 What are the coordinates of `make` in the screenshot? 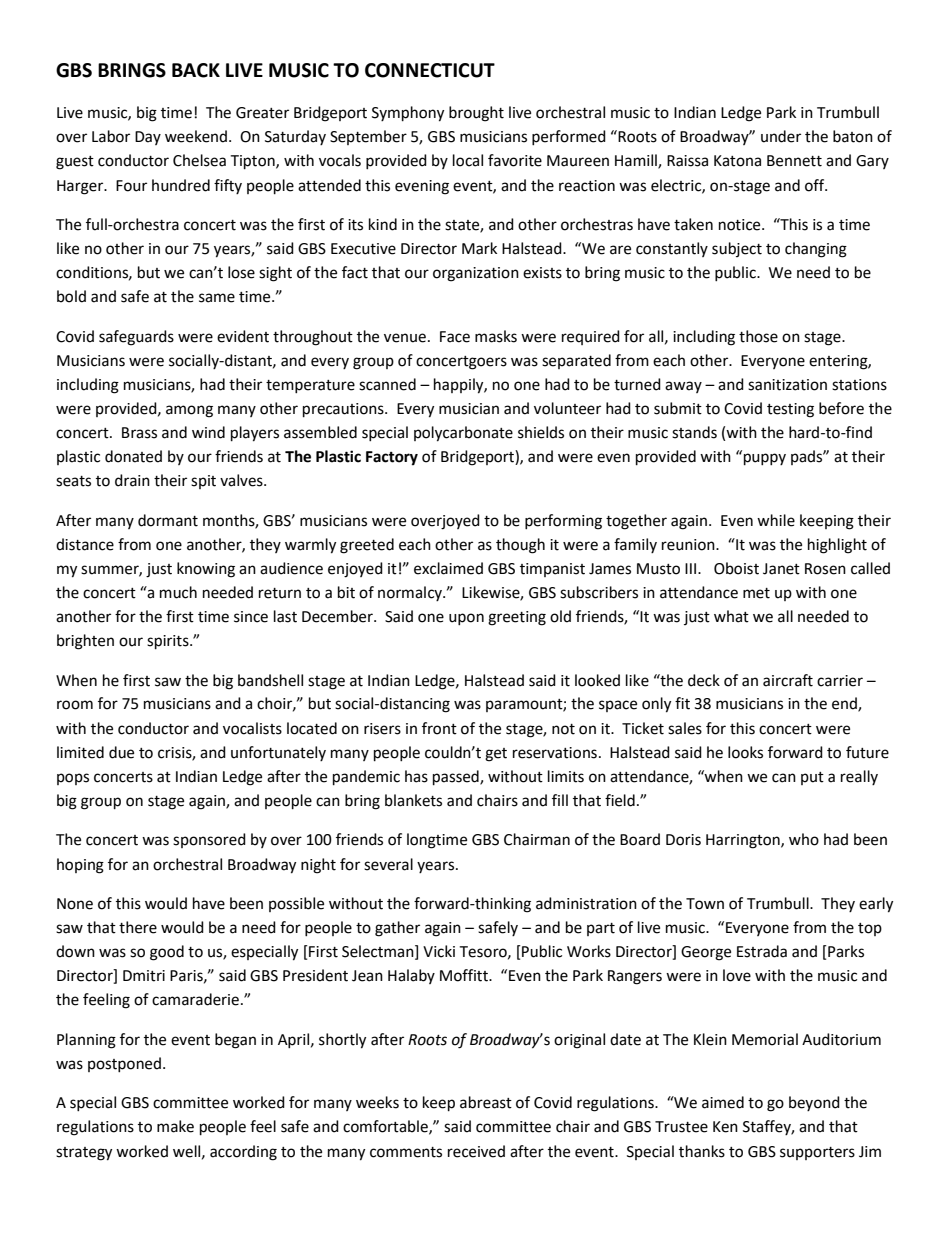 It's located at (175, 1126).
